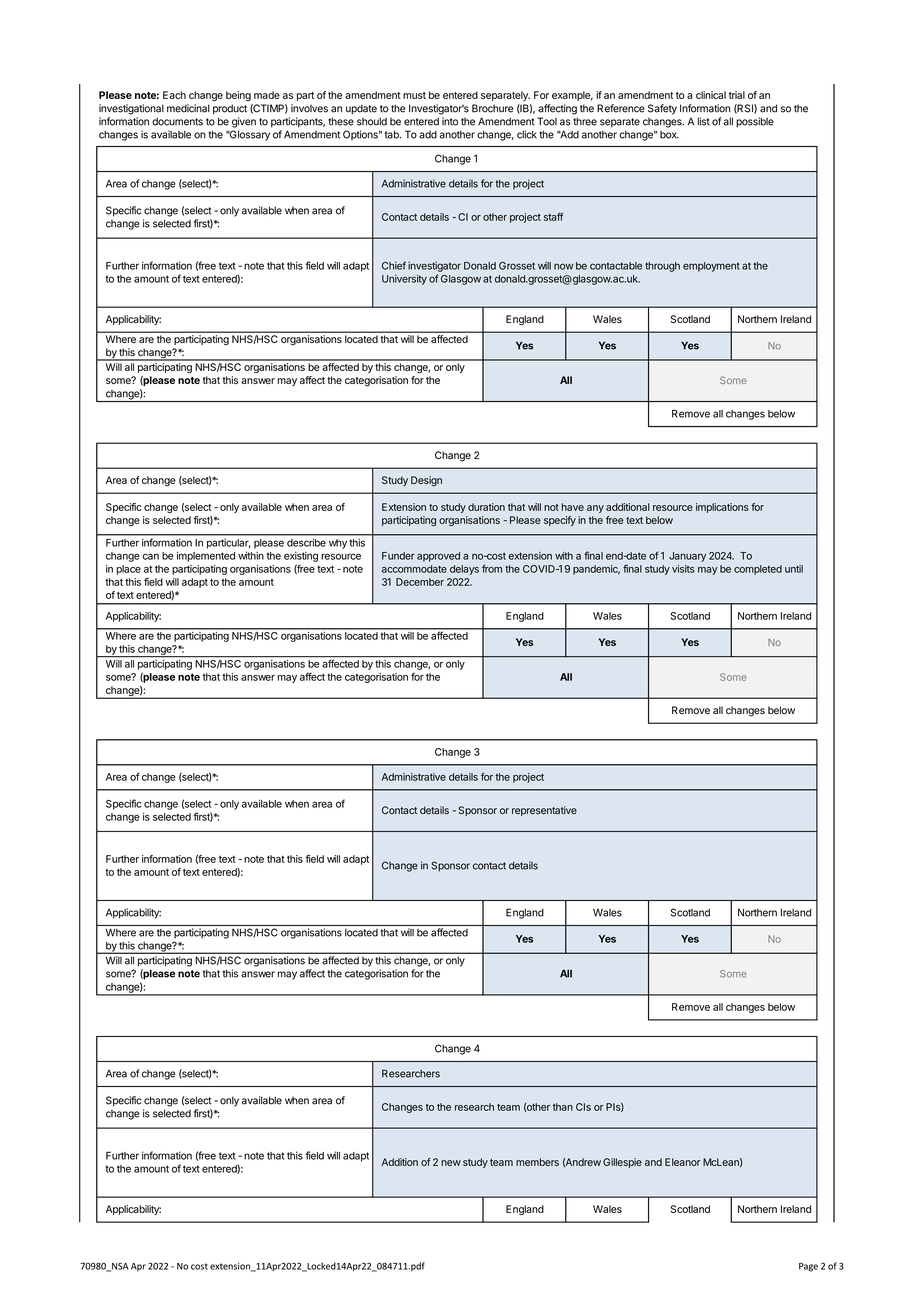 The width and height of the screenshot is (924, 1309). I want to click on list, so click(704, 121).
